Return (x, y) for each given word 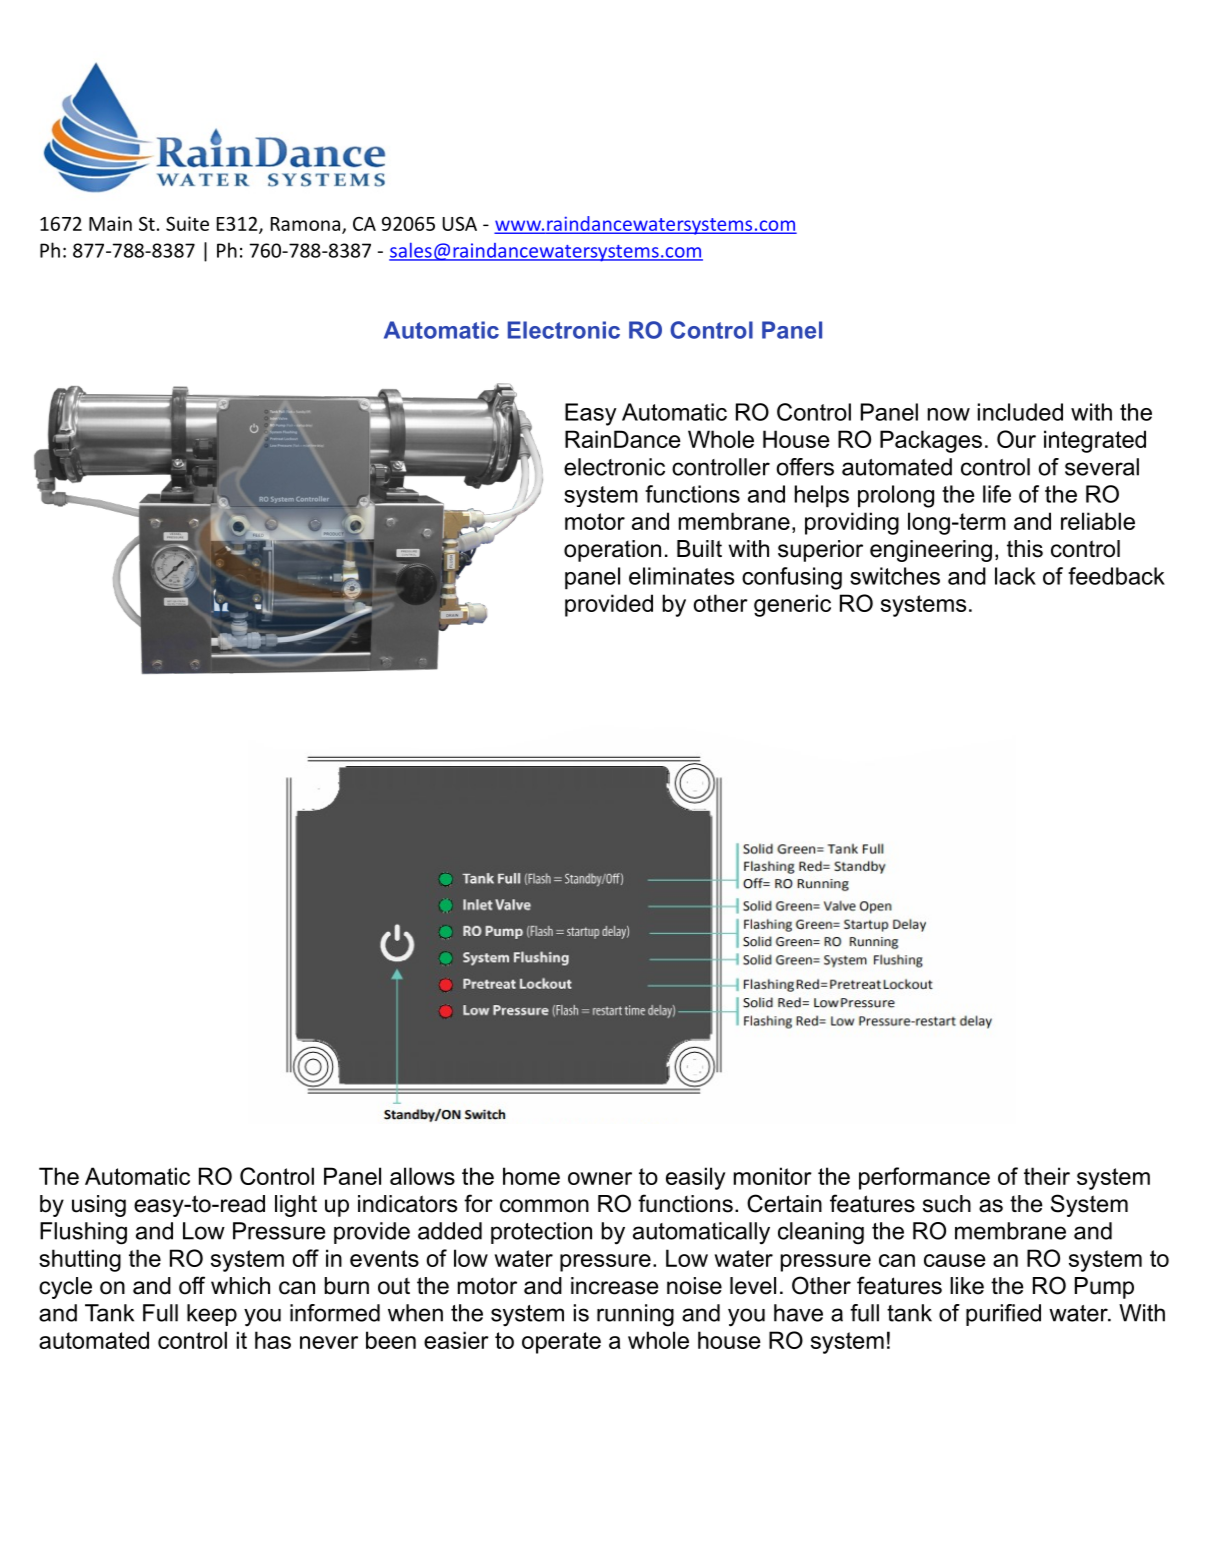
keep (212, 1315)
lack (1015, 576)
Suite (187, 223)
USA (460, 224)
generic (792, 605)
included (1020, 412)
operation (612, 551)
